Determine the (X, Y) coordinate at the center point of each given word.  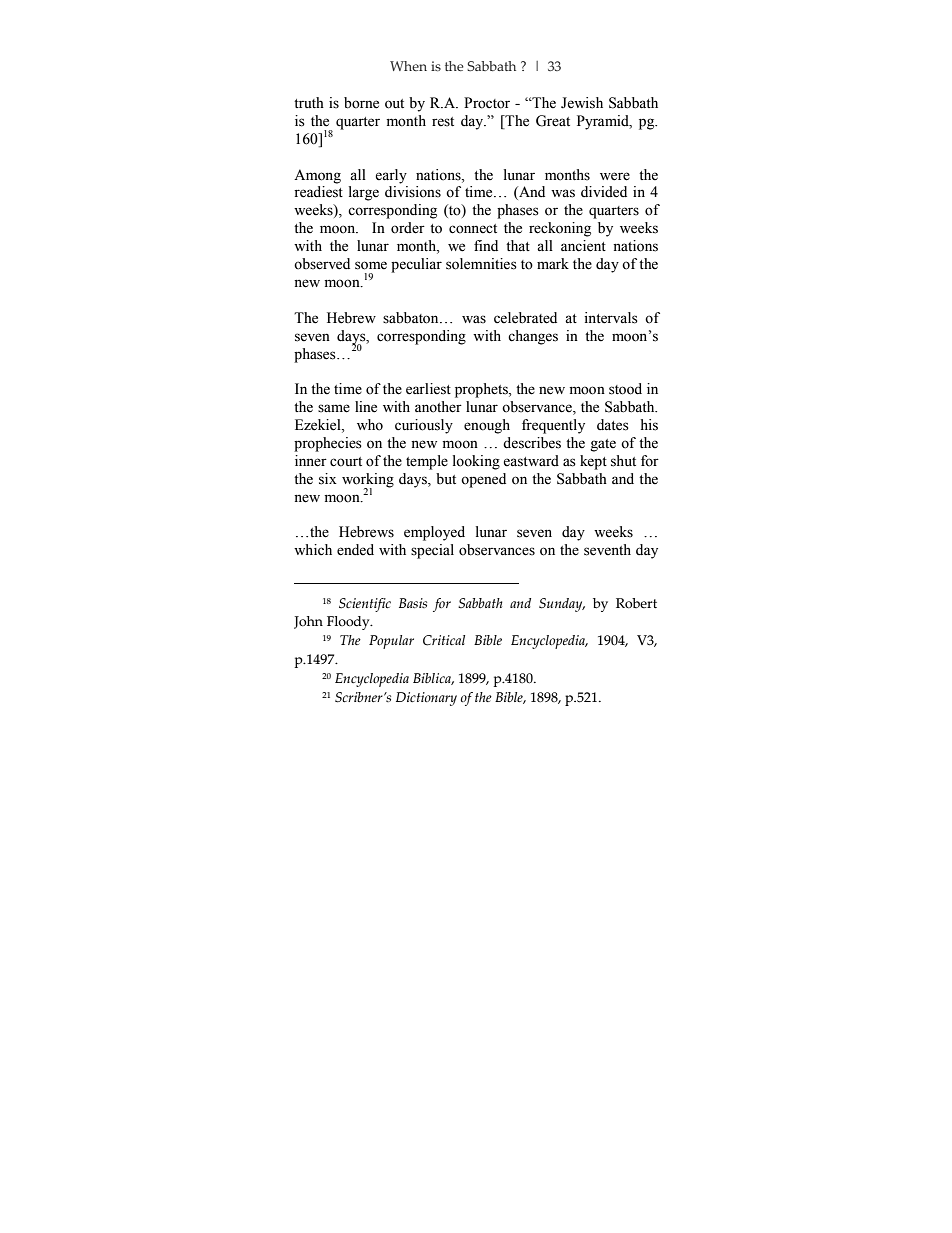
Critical (444, 640)
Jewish (582, 103)
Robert (636, 603)
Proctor (487, 103)
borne (361, 103)
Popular (391, 642)
